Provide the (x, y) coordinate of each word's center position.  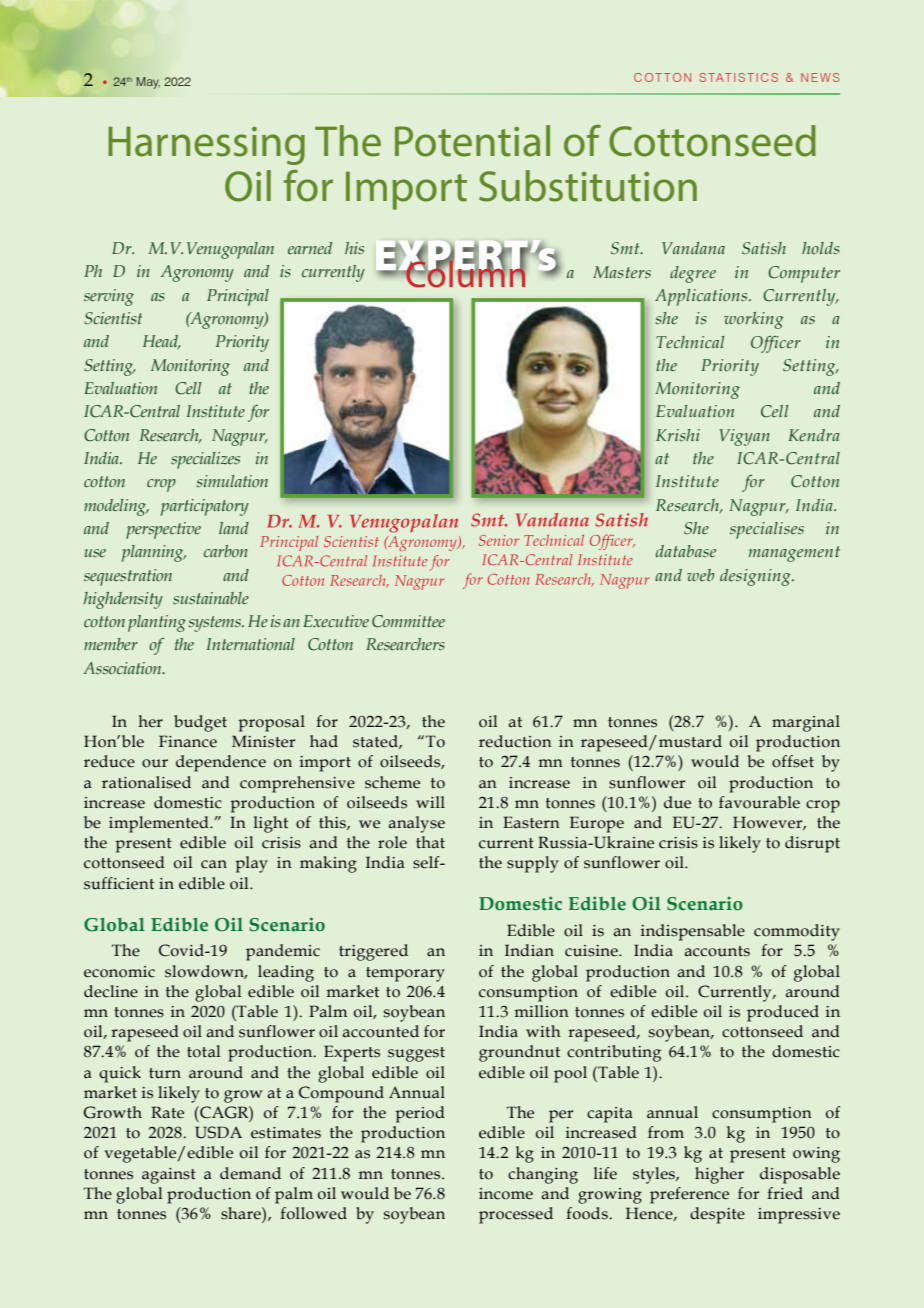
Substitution (588, 186)
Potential (472, 141)
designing (756, 577)
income (506, 1194)
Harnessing (206, 145)
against (169, 1176)
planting (157, 623)
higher (719, 1175)
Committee (408, 621)
